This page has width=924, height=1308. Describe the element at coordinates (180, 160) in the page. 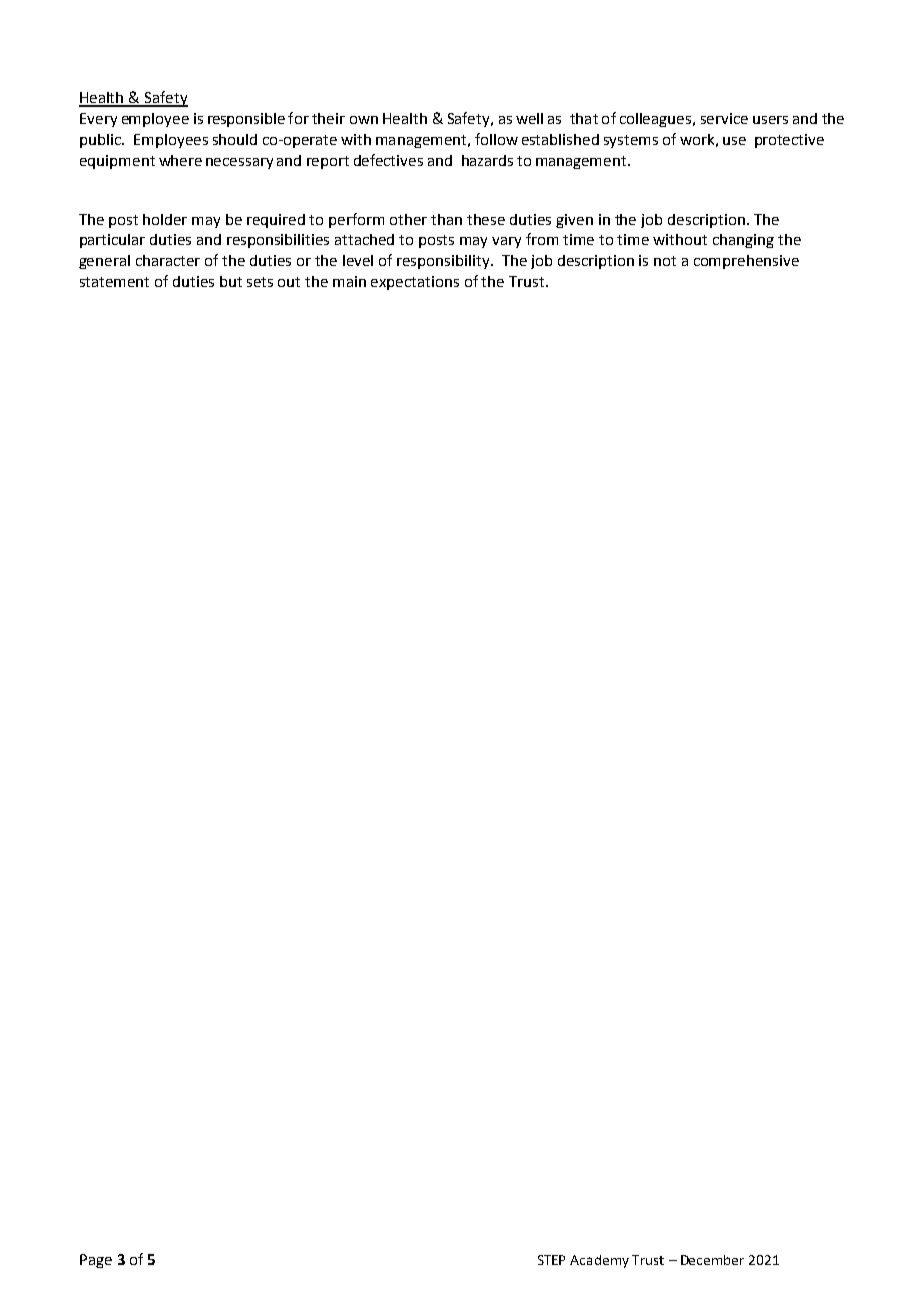

I see `where` at that location.
